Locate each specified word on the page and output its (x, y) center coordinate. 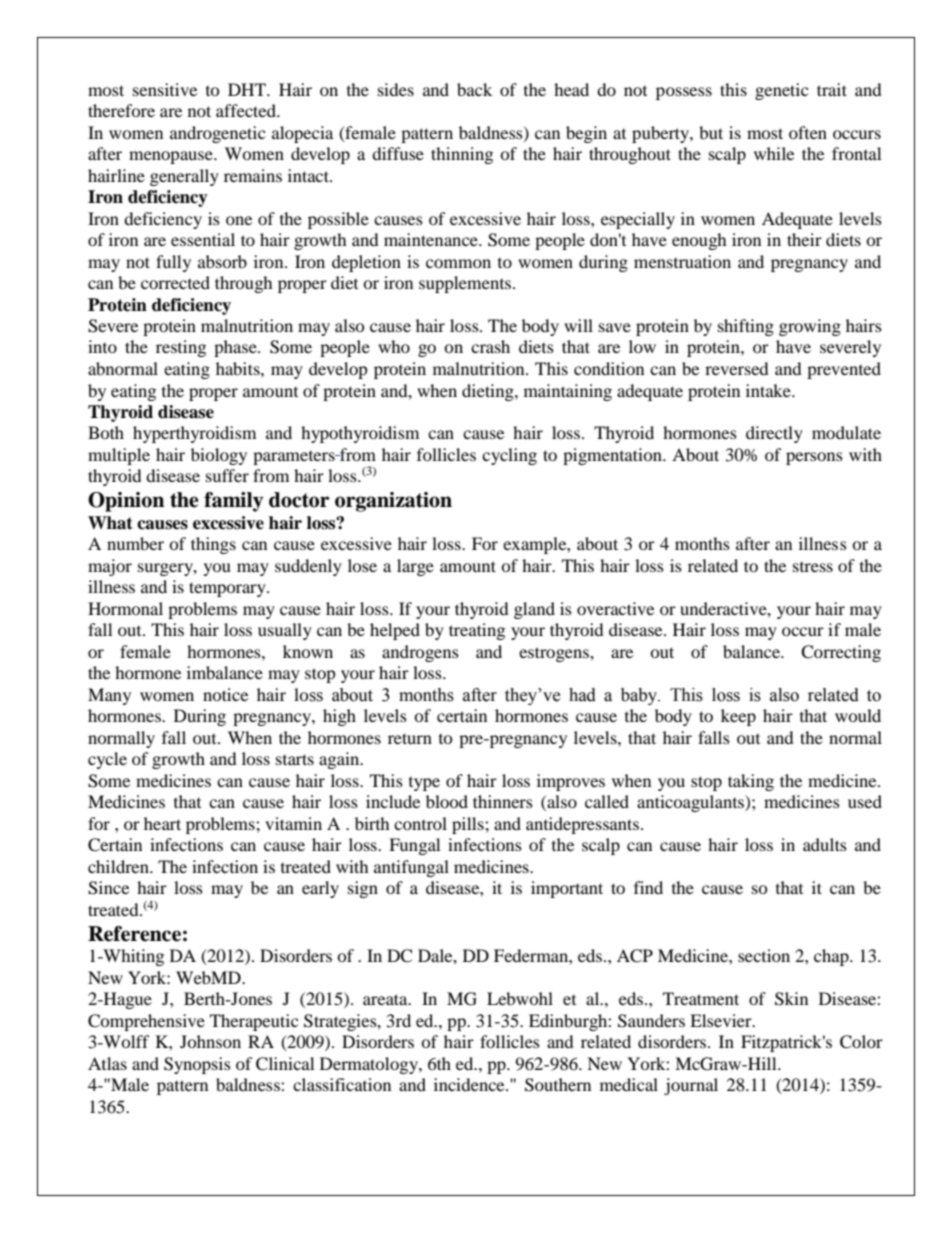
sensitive (165, 89)
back (474, 89)
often (808, 132)
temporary (228, 589)
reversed (737, 368)
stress (813, 567)
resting (181, 348)
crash (490, 346)
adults (825, 844)
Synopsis (197, 1065)
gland (534, 610)
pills (469, 825)
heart (162, 823)
